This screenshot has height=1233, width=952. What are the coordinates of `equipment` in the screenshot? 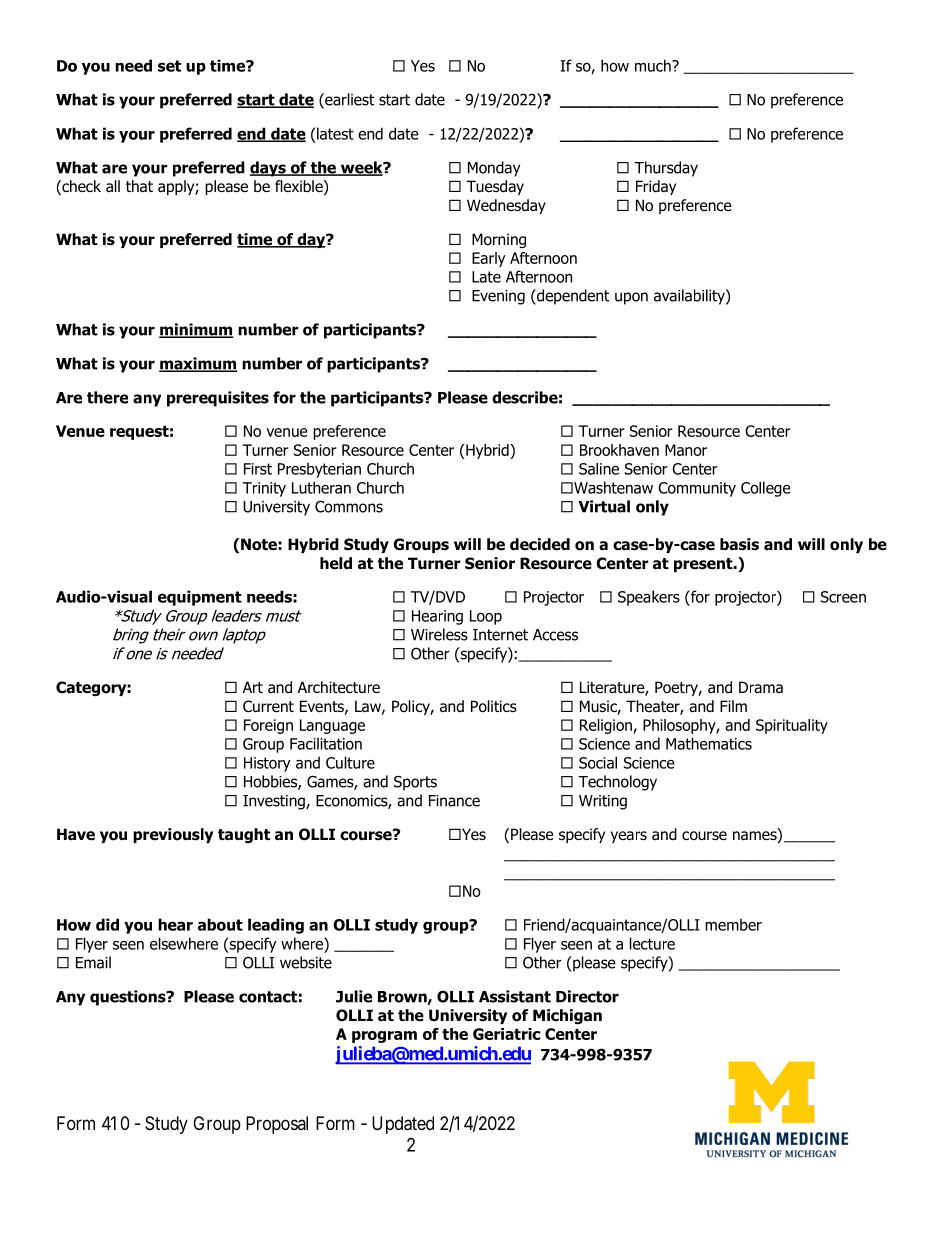 It's located at (200, 598).
